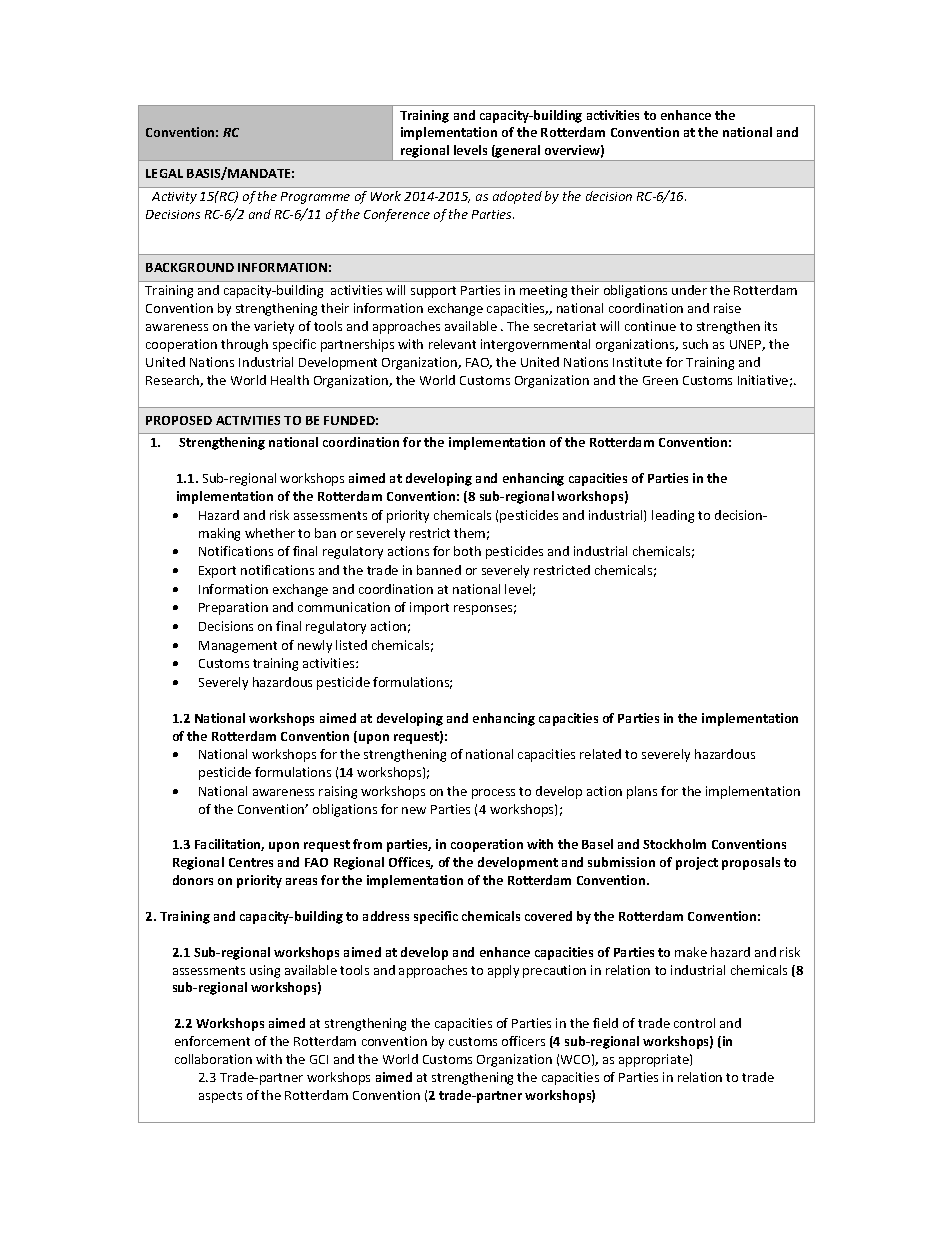 The image size is (952, 1233). Describe the element at coordinates (694, 1023) in the image. I see `control` at that location.
